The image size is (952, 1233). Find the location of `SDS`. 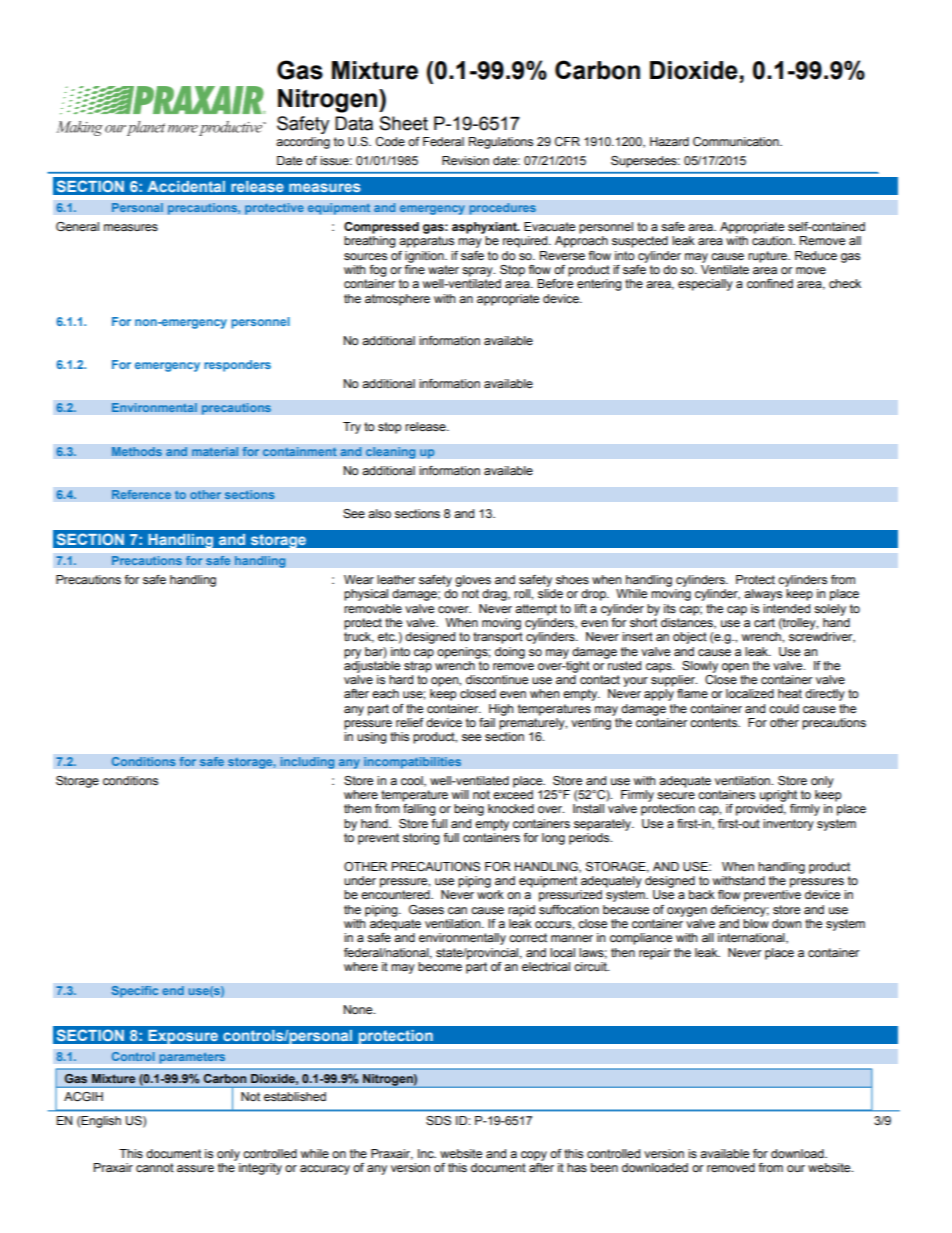

SDS is located at coordinates (438, 1121).
